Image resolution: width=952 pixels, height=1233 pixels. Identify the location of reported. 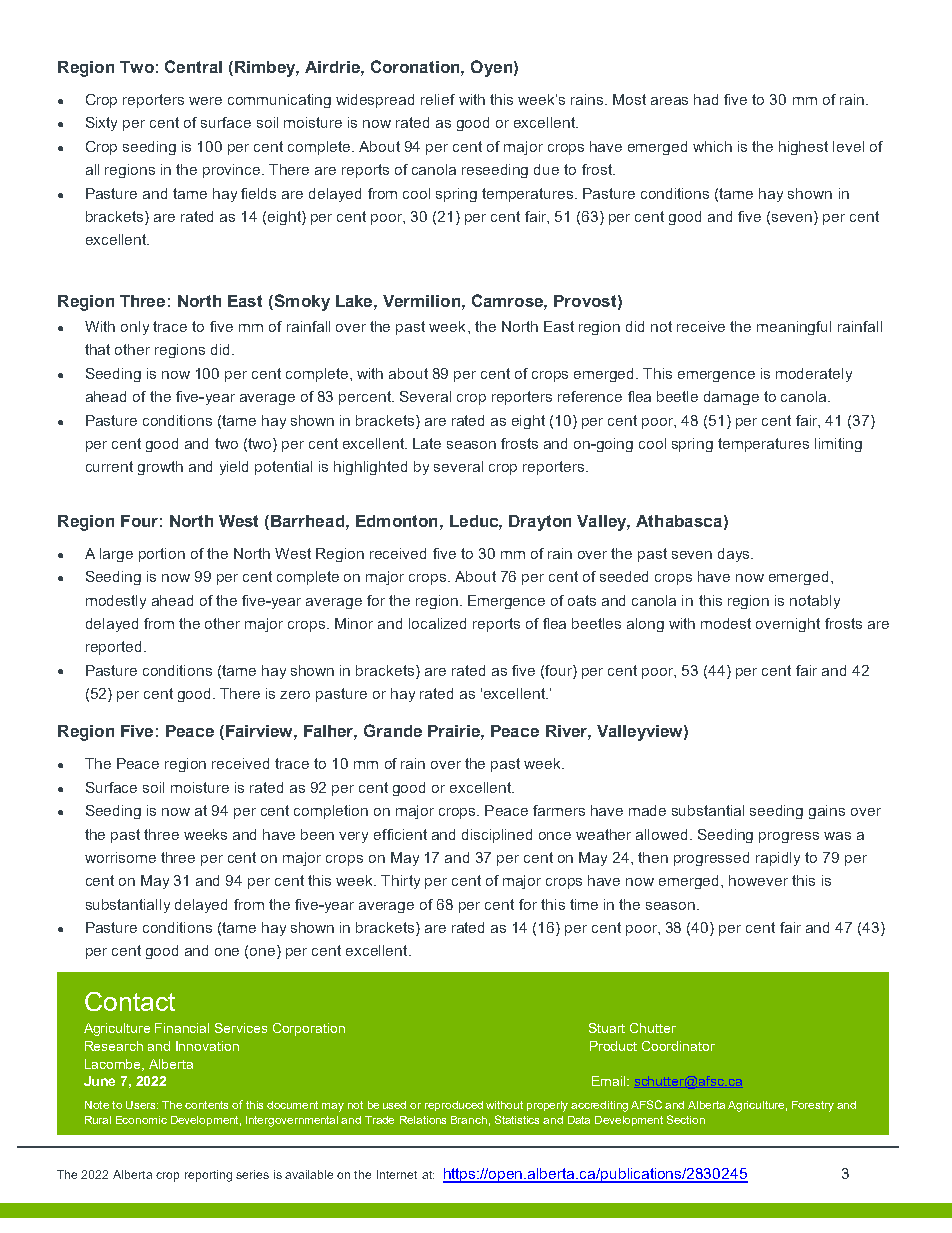
(113, 648).
